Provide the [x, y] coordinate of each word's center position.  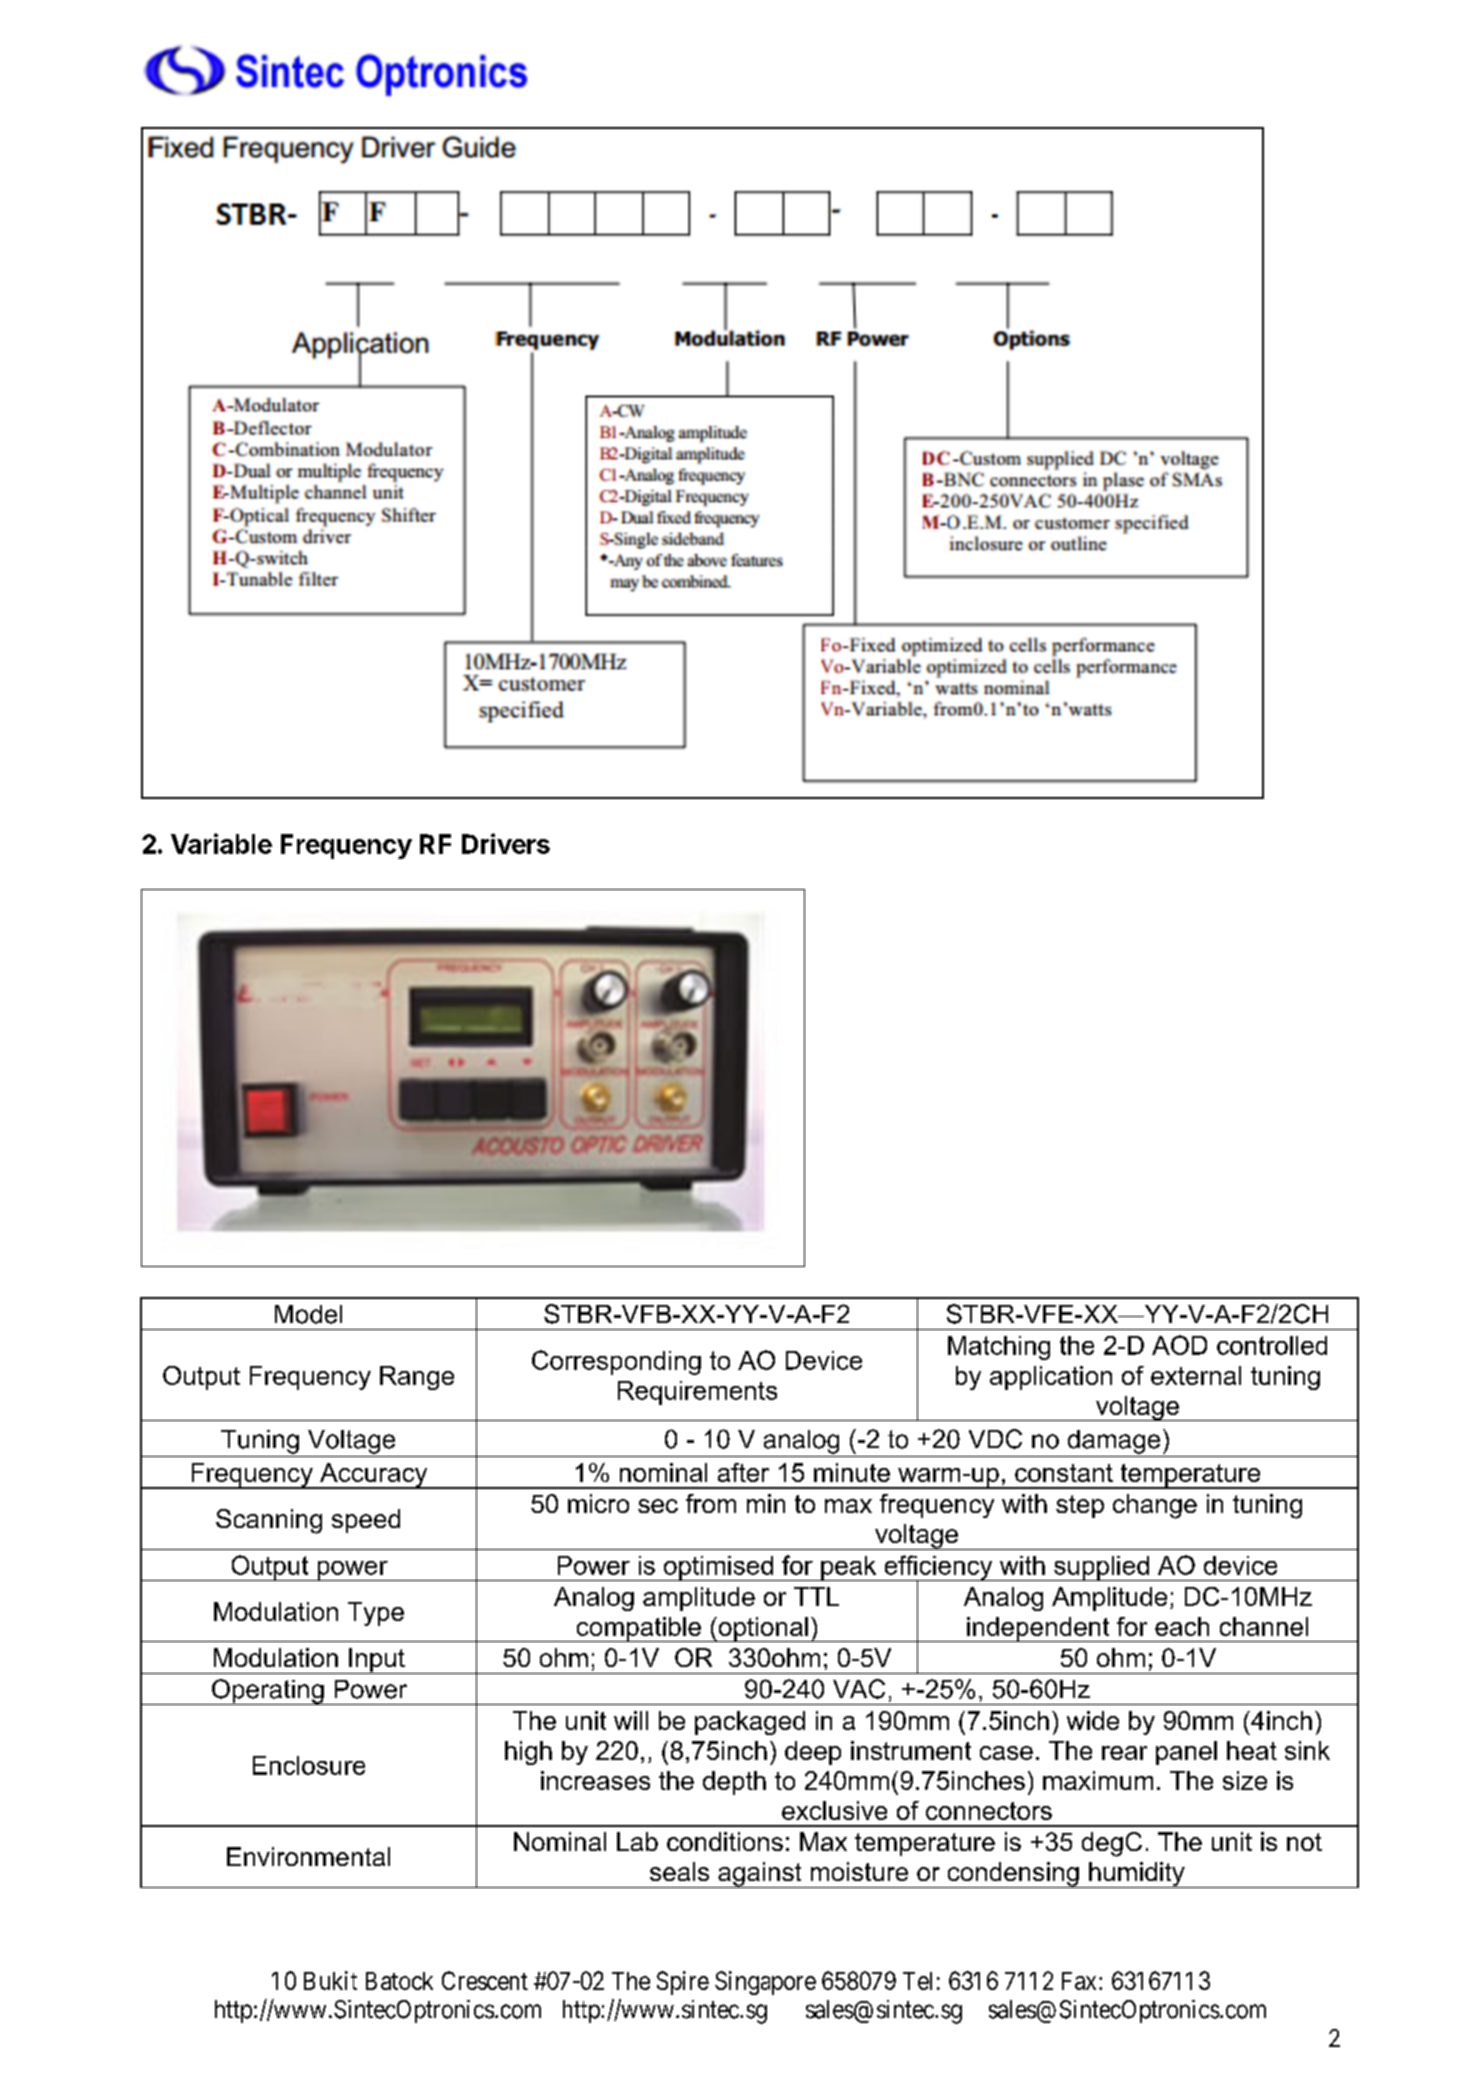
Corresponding [616, 1362]
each [1182, 1626]
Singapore [765, 1983]
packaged [750, 1723]
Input [377, 1661]
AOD [1179, 1345]
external [1196, 1375]
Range [417, 1378]
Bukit [330, 1980]
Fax [1081, 1981]
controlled [1272, 1345]
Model [308, 1314]
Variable [221, 843]
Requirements [697, 1393]
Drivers [506, 843]
